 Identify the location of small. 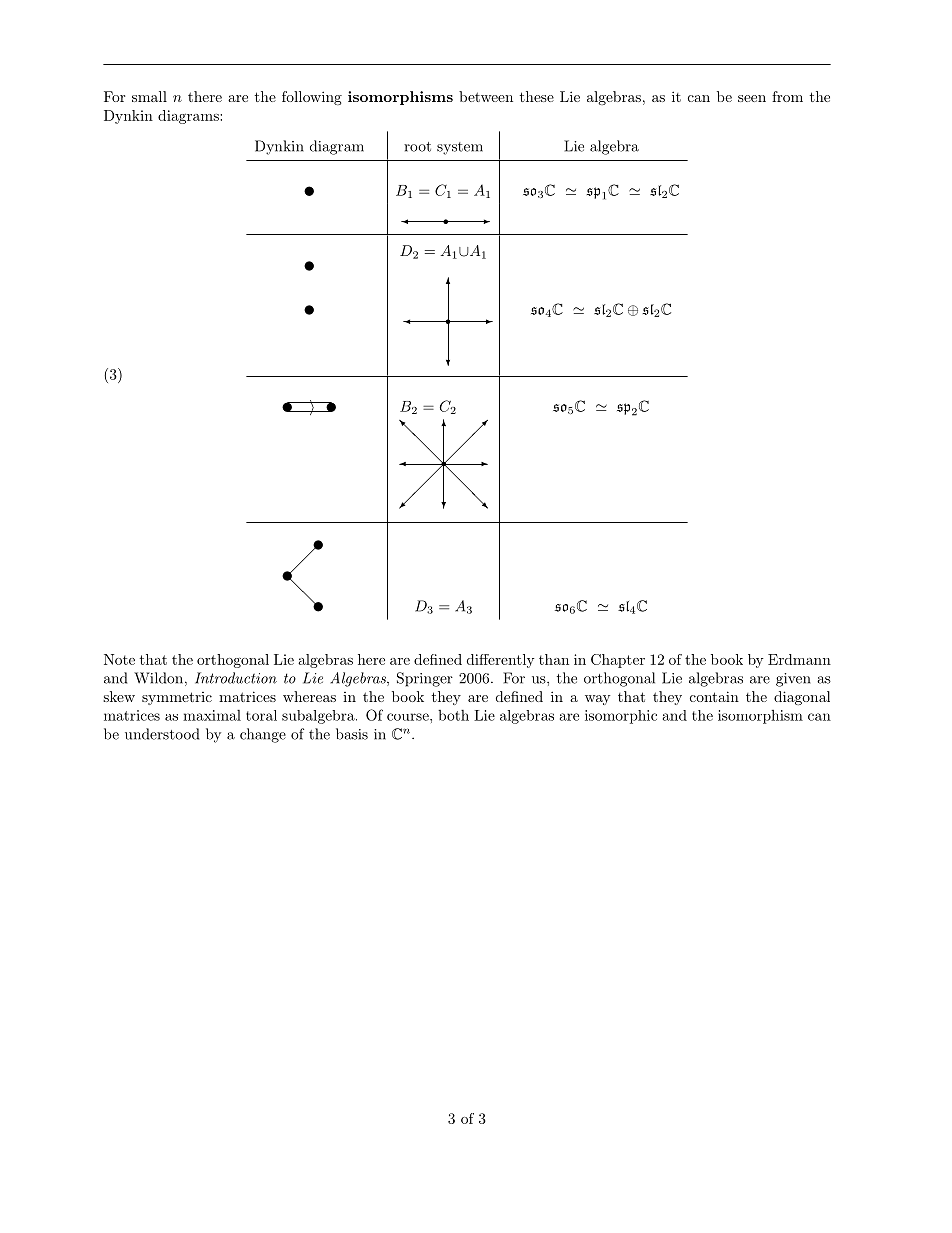
(149, 96).
